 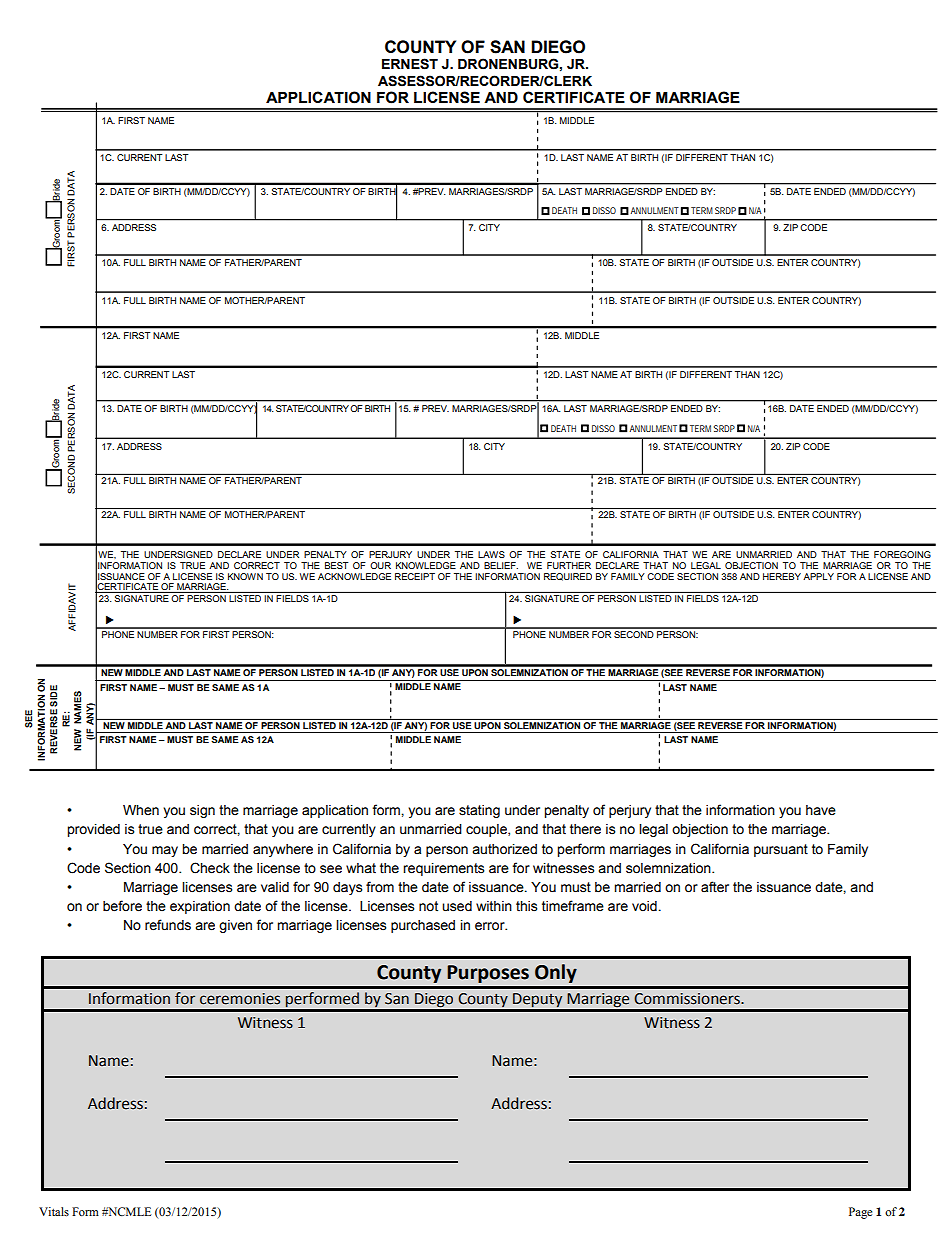 What do you see at coordinates (556, 973) in the screenshot?
I see `Only` at bounding box center [556, 973].
